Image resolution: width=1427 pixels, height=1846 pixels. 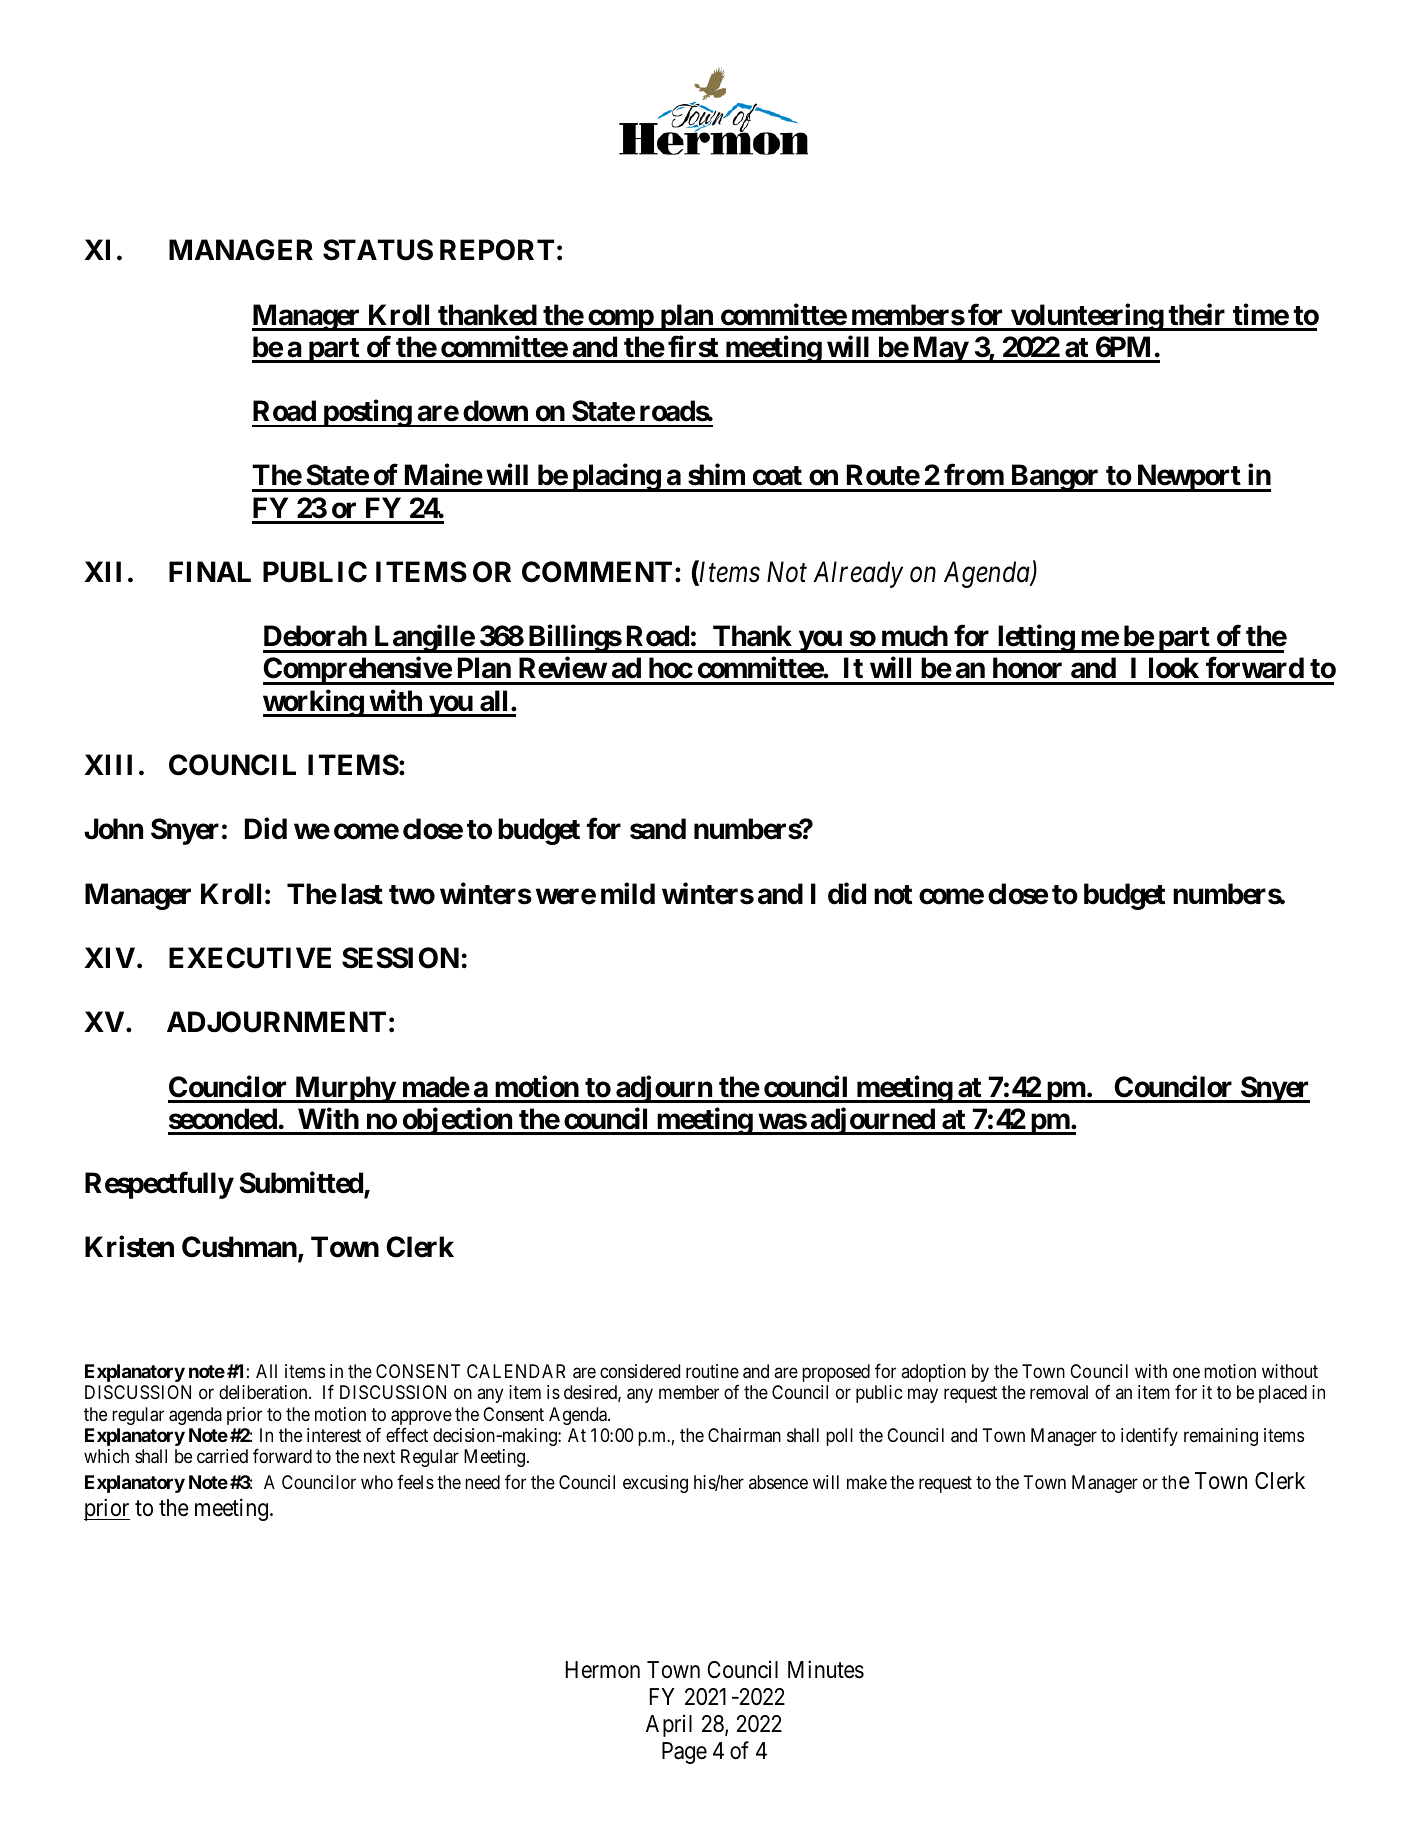 I want to click on Hermon, so click(x=603, y=1670).
